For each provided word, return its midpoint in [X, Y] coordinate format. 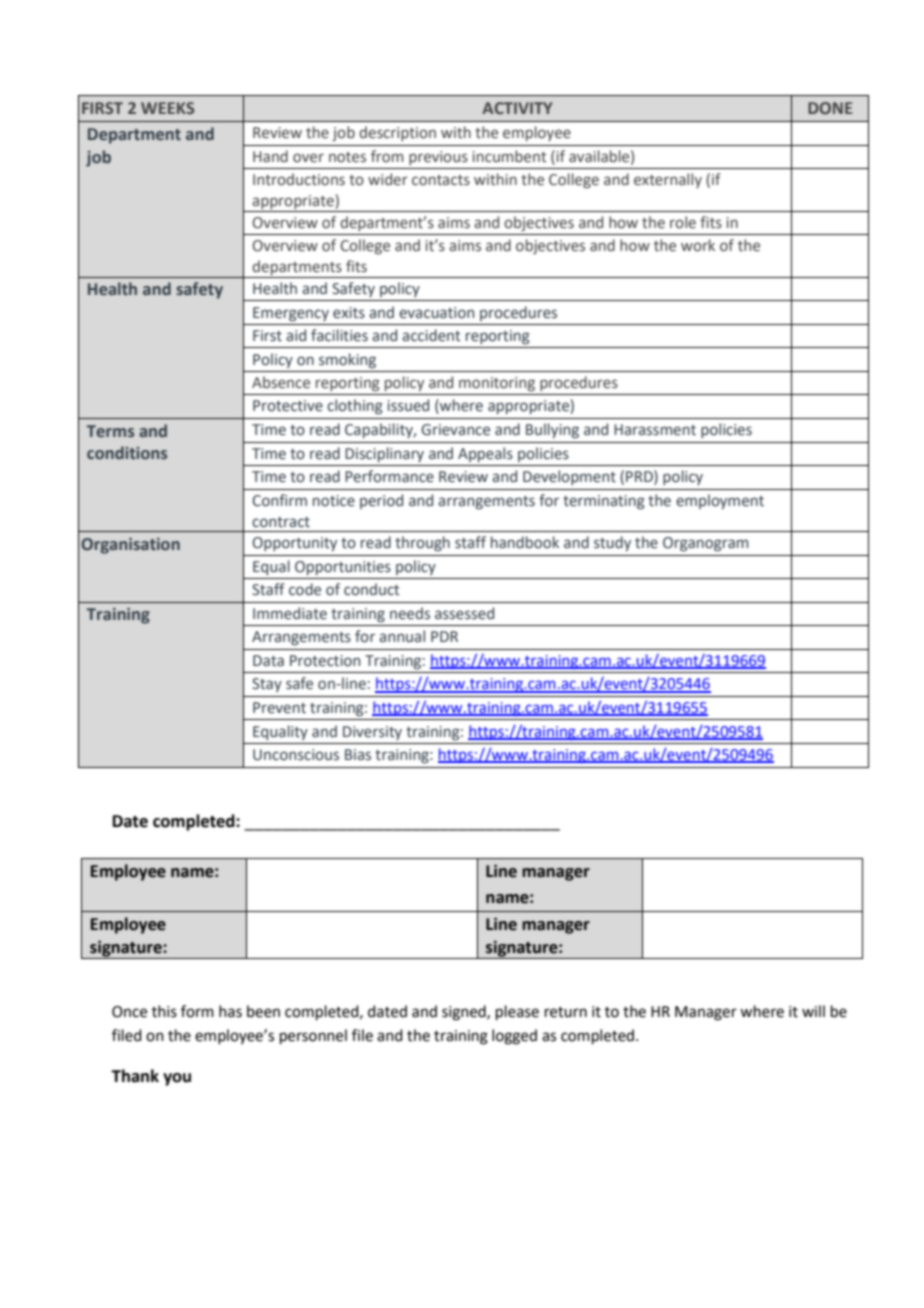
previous [438, 158]
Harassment [655, 430]
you [177, 1079]
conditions [127, 453]
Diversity [372, 733]
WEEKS [167, 108]
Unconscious [296, 755]
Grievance [455, 430]
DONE [830, 108]
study [612, 543]
